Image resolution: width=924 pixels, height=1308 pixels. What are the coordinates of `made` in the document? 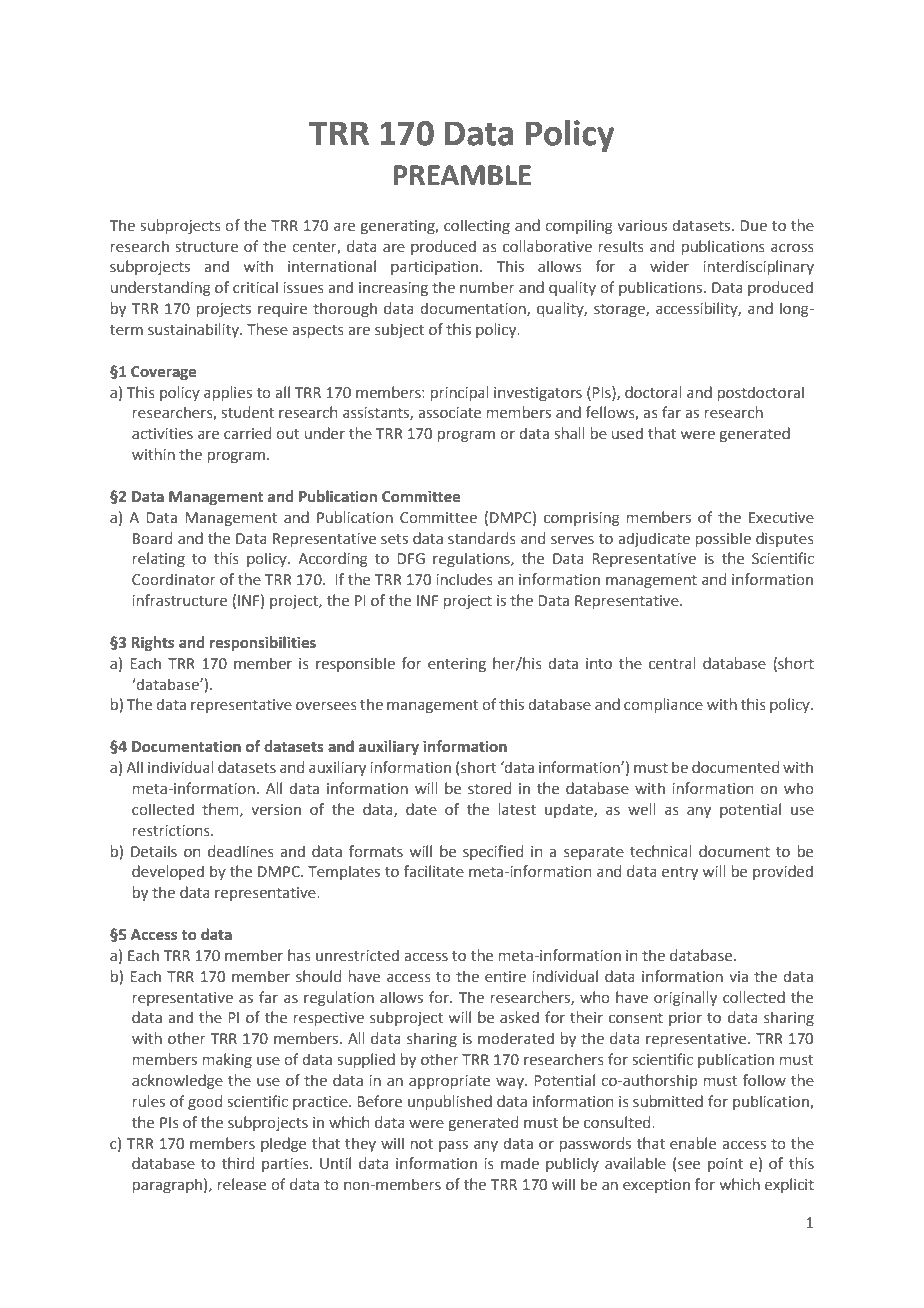 It's located at (520, 1163).
